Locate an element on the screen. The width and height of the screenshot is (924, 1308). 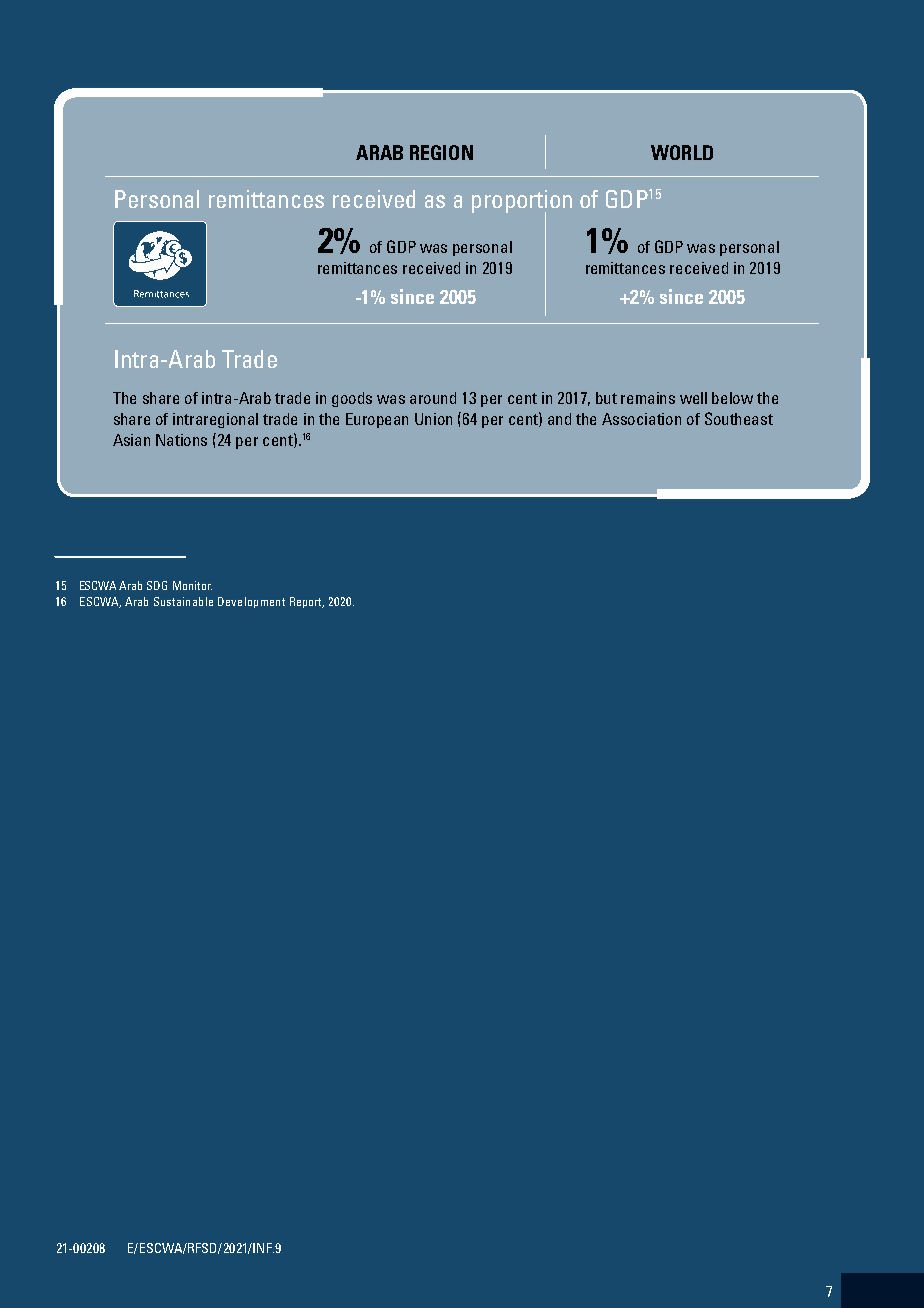
Union is located at coordinates (433, 419).
